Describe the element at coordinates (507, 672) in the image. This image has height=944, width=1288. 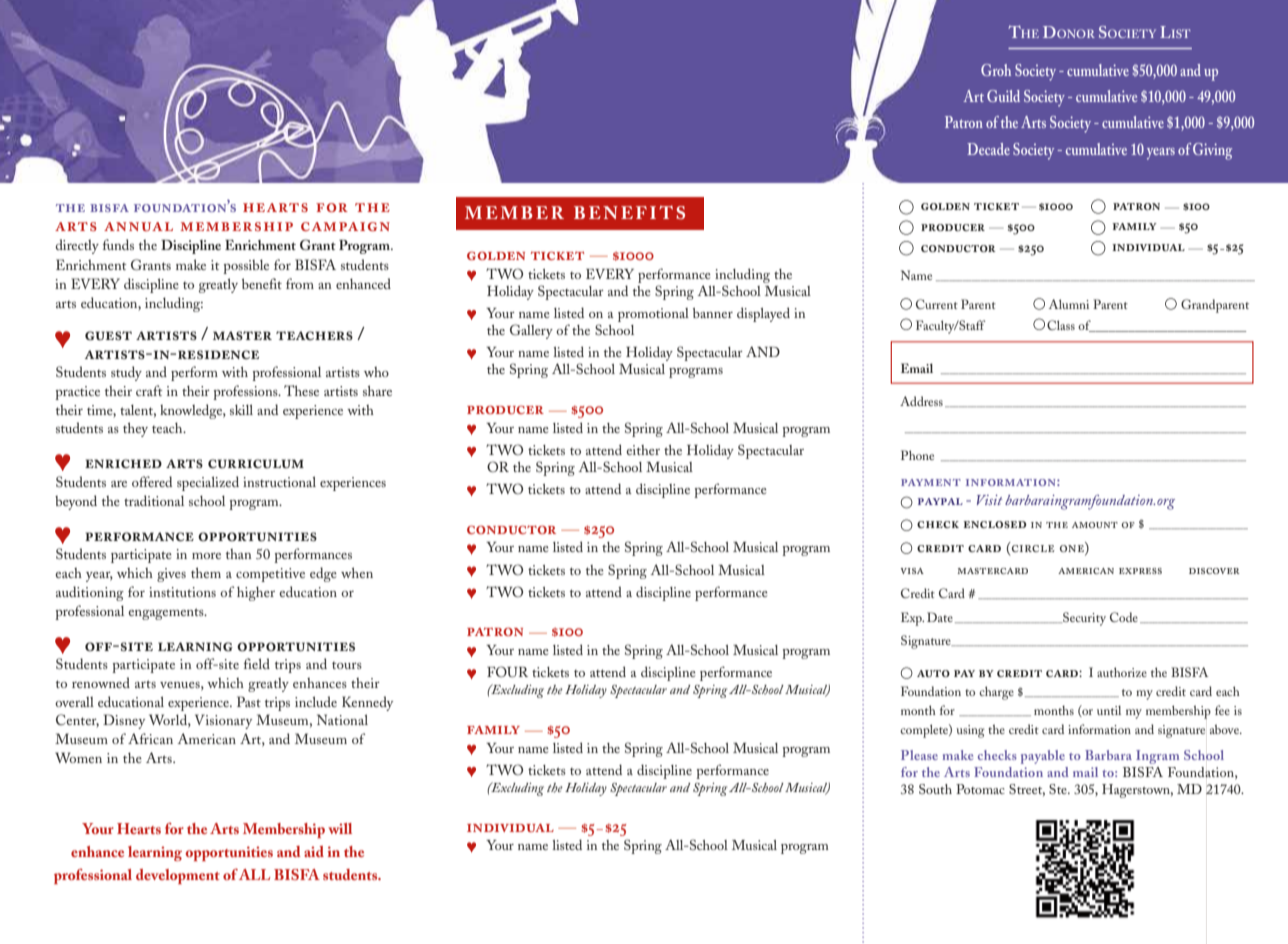
I see `FOUR` at that location.
